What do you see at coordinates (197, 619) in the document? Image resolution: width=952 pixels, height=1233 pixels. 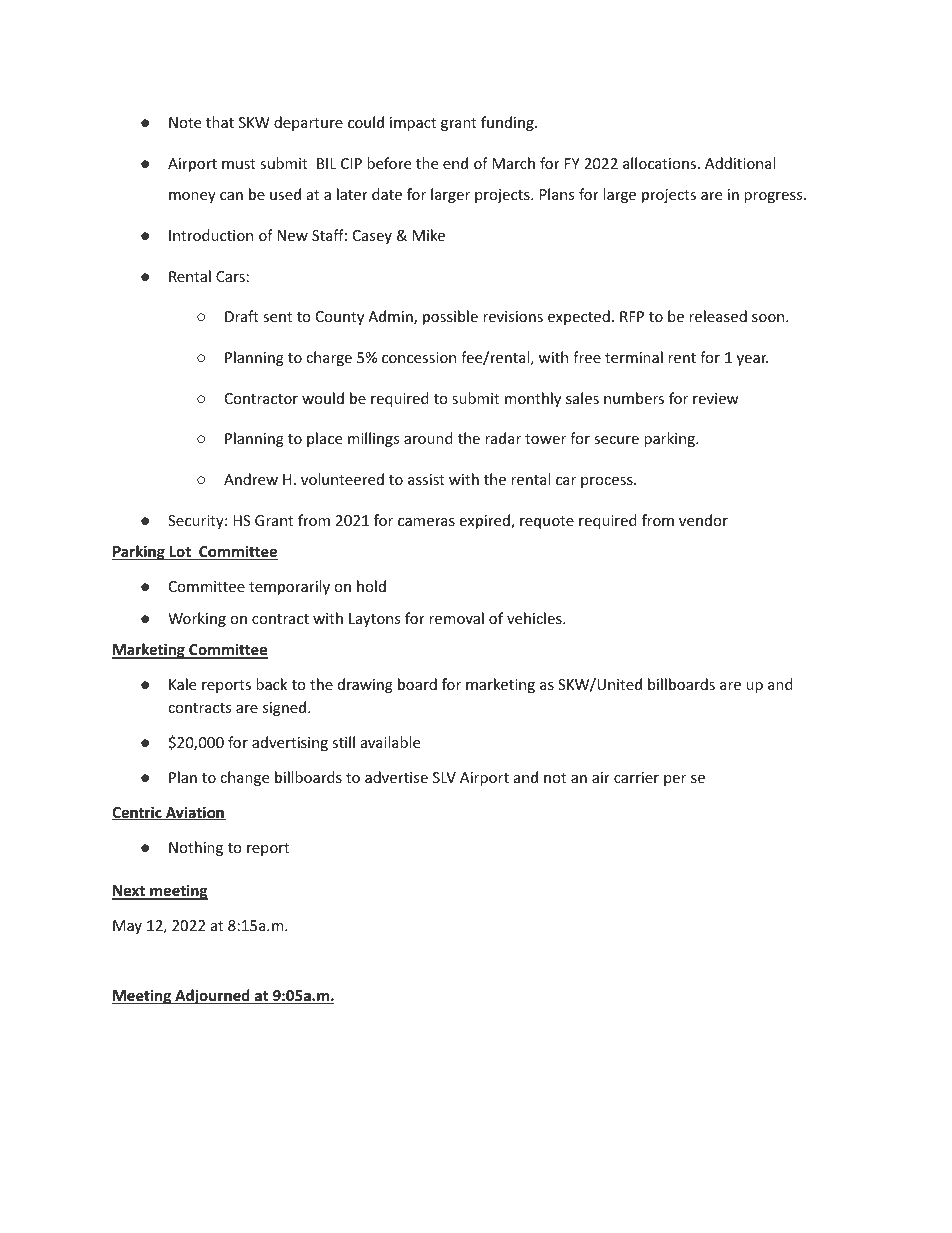 I see `Working` at bounding box center [197, 619].
